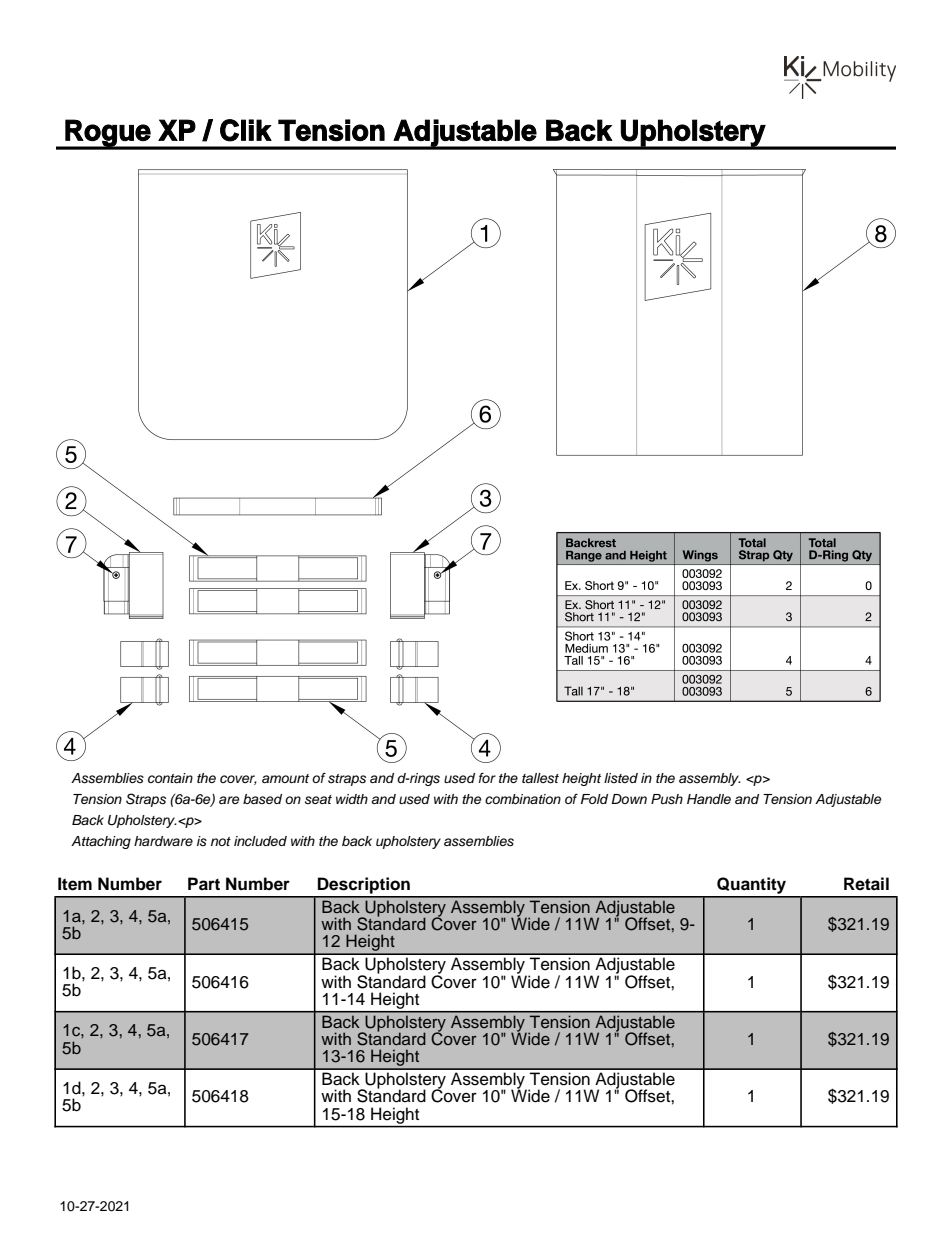 The image size is (952, 1233). I want to click on Rogue, so click(108, 134).
